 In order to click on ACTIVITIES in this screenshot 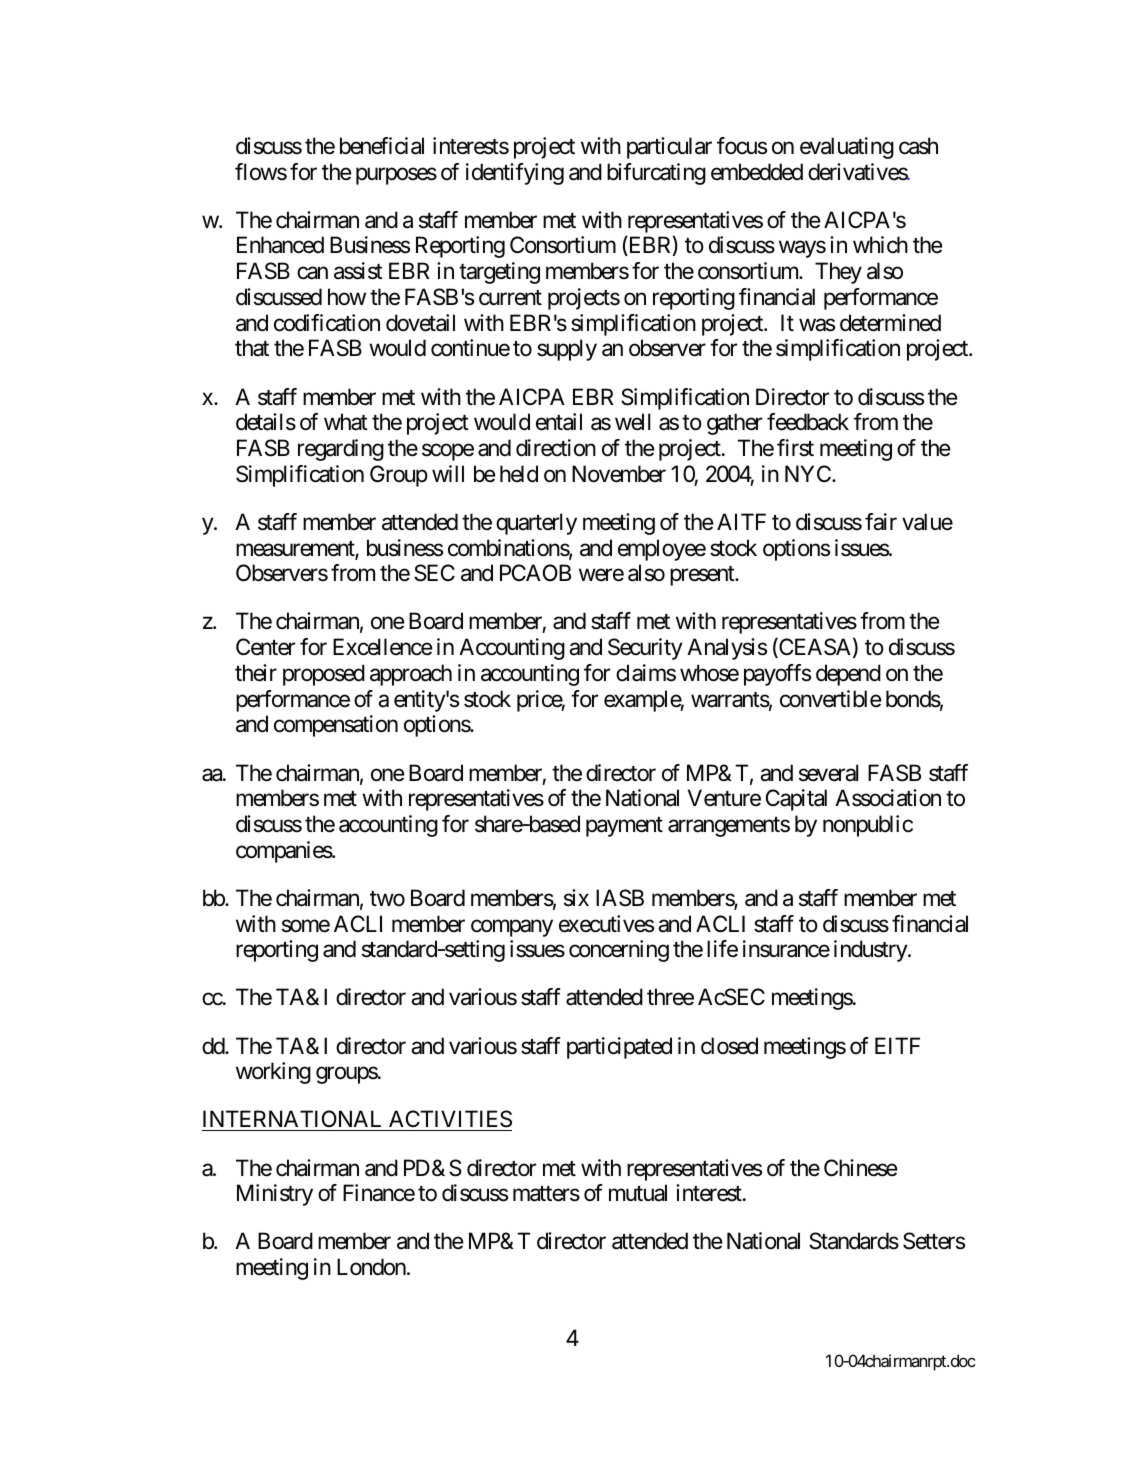, I will do `click(449, 1120)`.
